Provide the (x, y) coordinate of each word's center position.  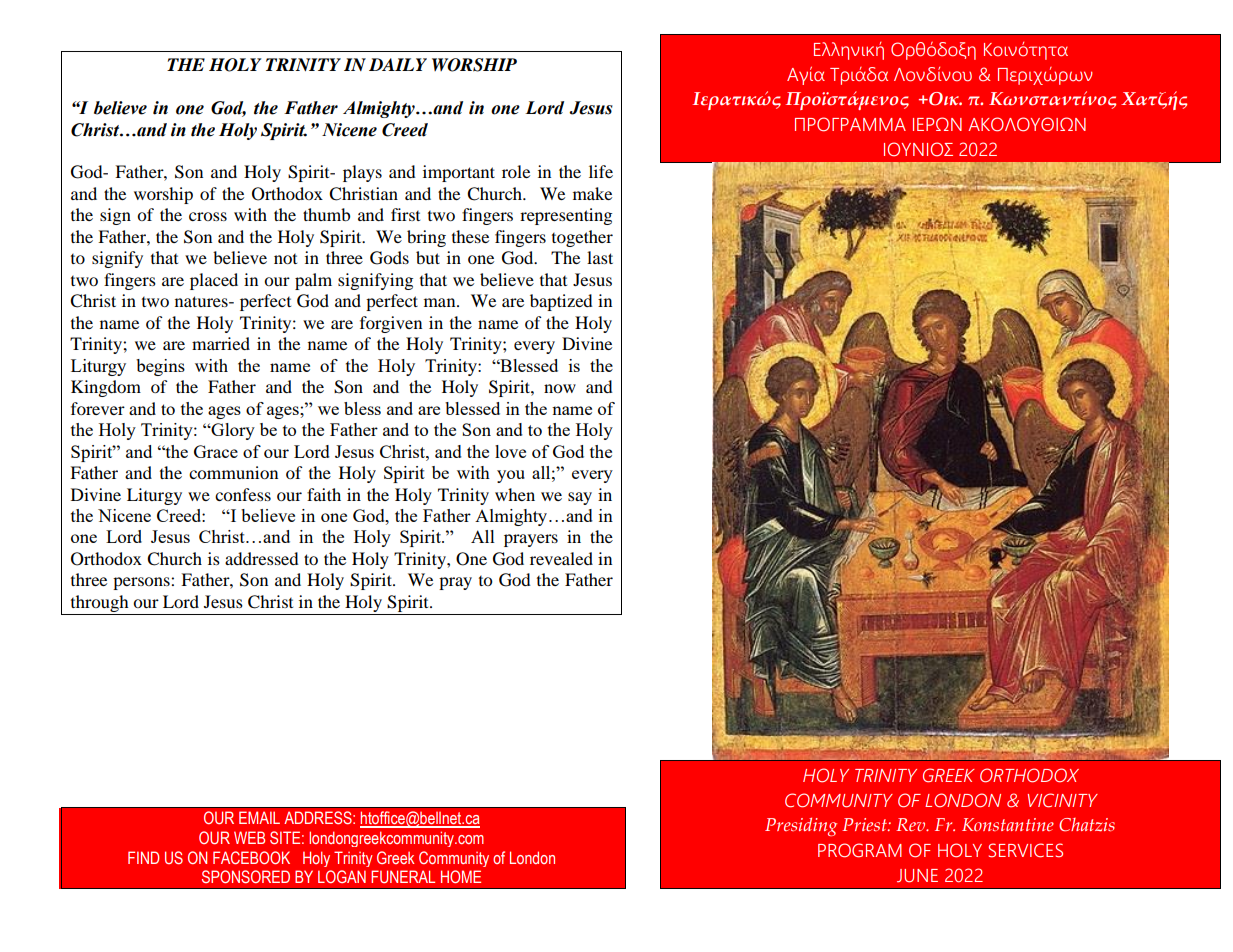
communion (233, 472)
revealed (561, 558)
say (580, 498)
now (560, 388)
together (582, 238)
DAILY (398, 64)
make (592, 193)
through (100, 603)
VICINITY (1063, 800)
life (601, 171)
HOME (461, 876)
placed (214, 281)
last (600, 257)
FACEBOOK (251, 857)
